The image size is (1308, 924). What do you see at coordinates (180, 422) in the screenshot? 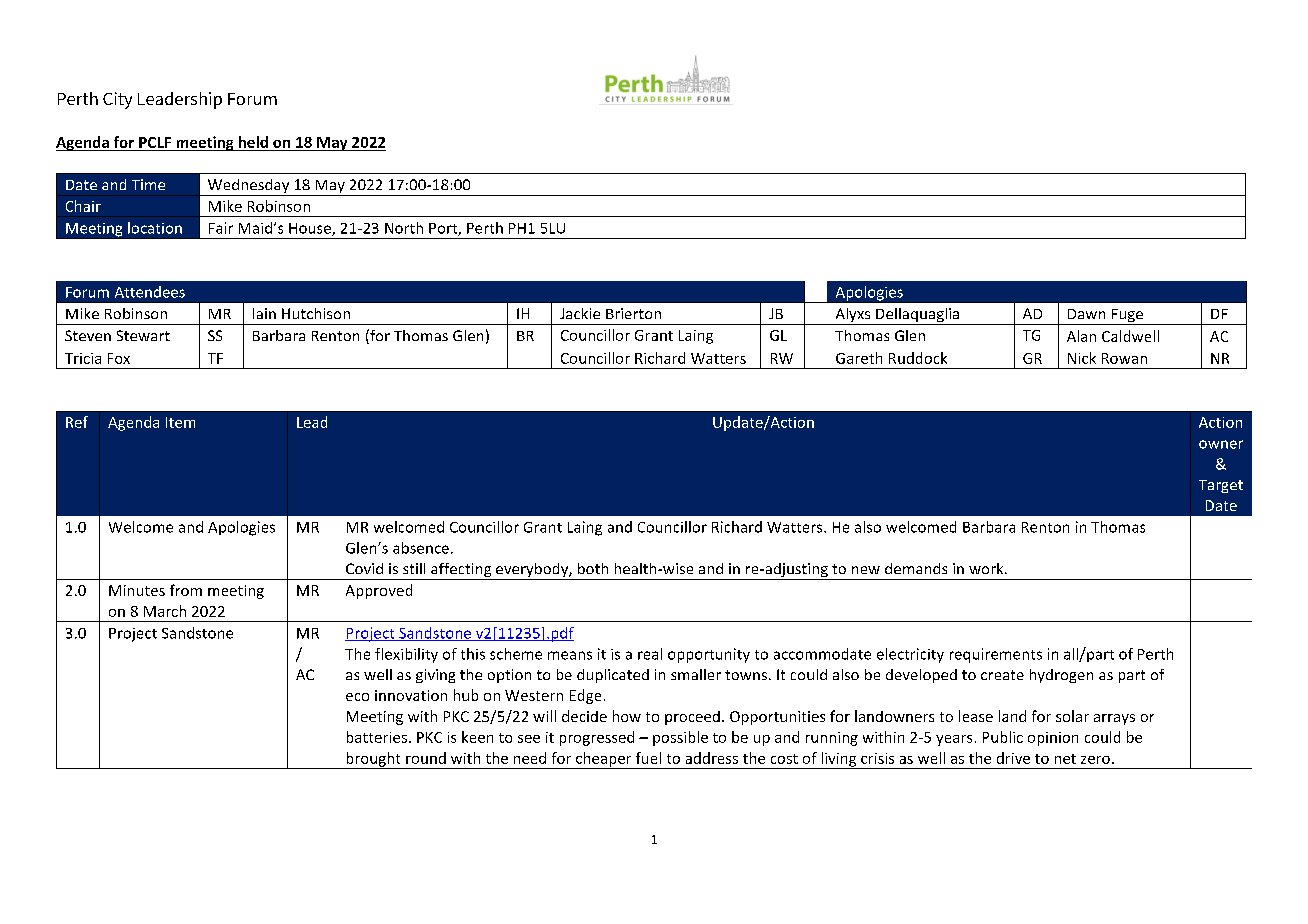
I see `Item` at bounding box center [180, 422].
